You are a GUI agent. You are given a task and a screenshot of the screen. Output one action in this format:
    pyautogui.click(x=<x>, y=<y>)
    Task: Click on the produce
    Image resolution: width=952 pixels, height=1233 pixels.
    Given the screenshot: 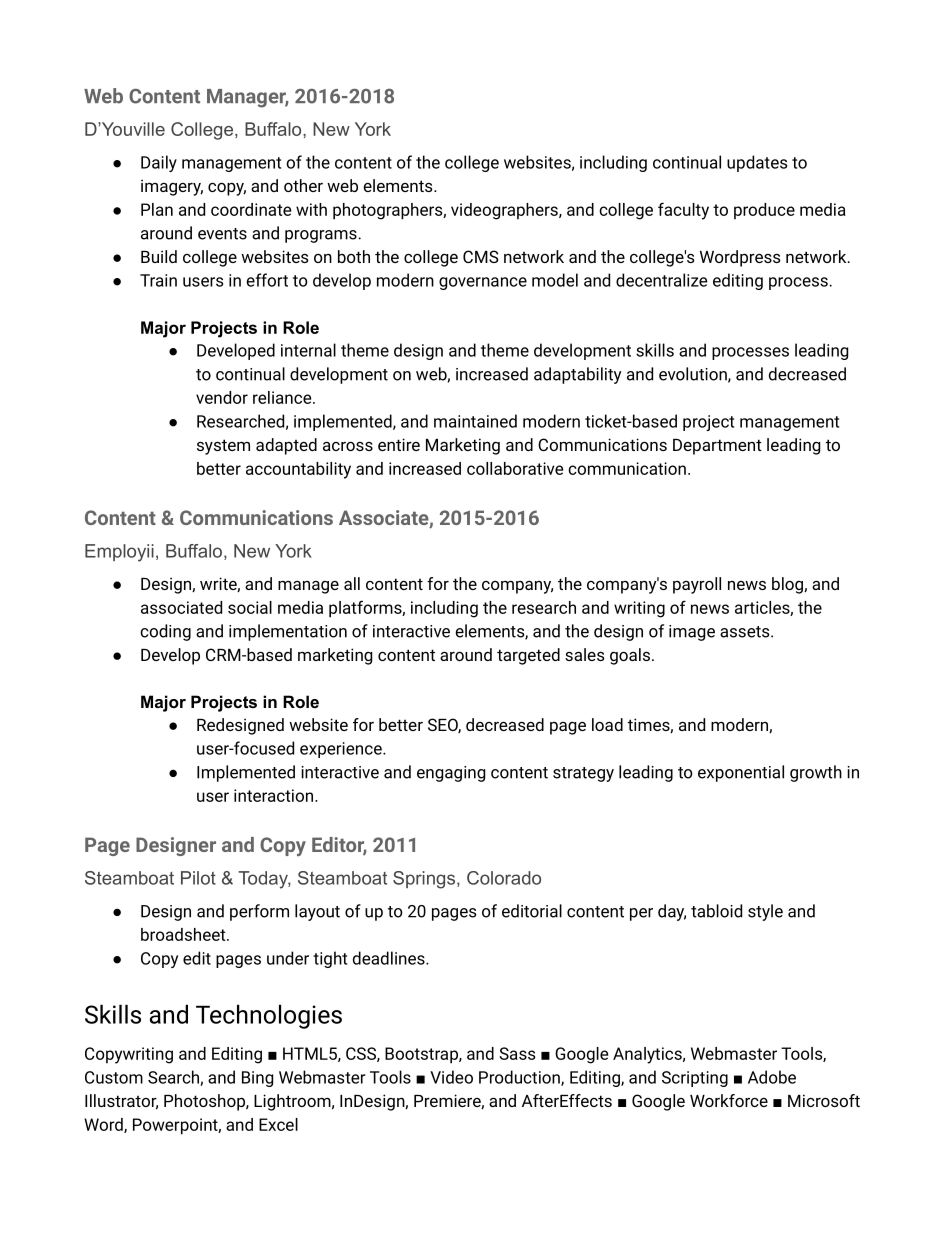 What is the action you would take?
    pyautogui.click(x=764, y=211)
